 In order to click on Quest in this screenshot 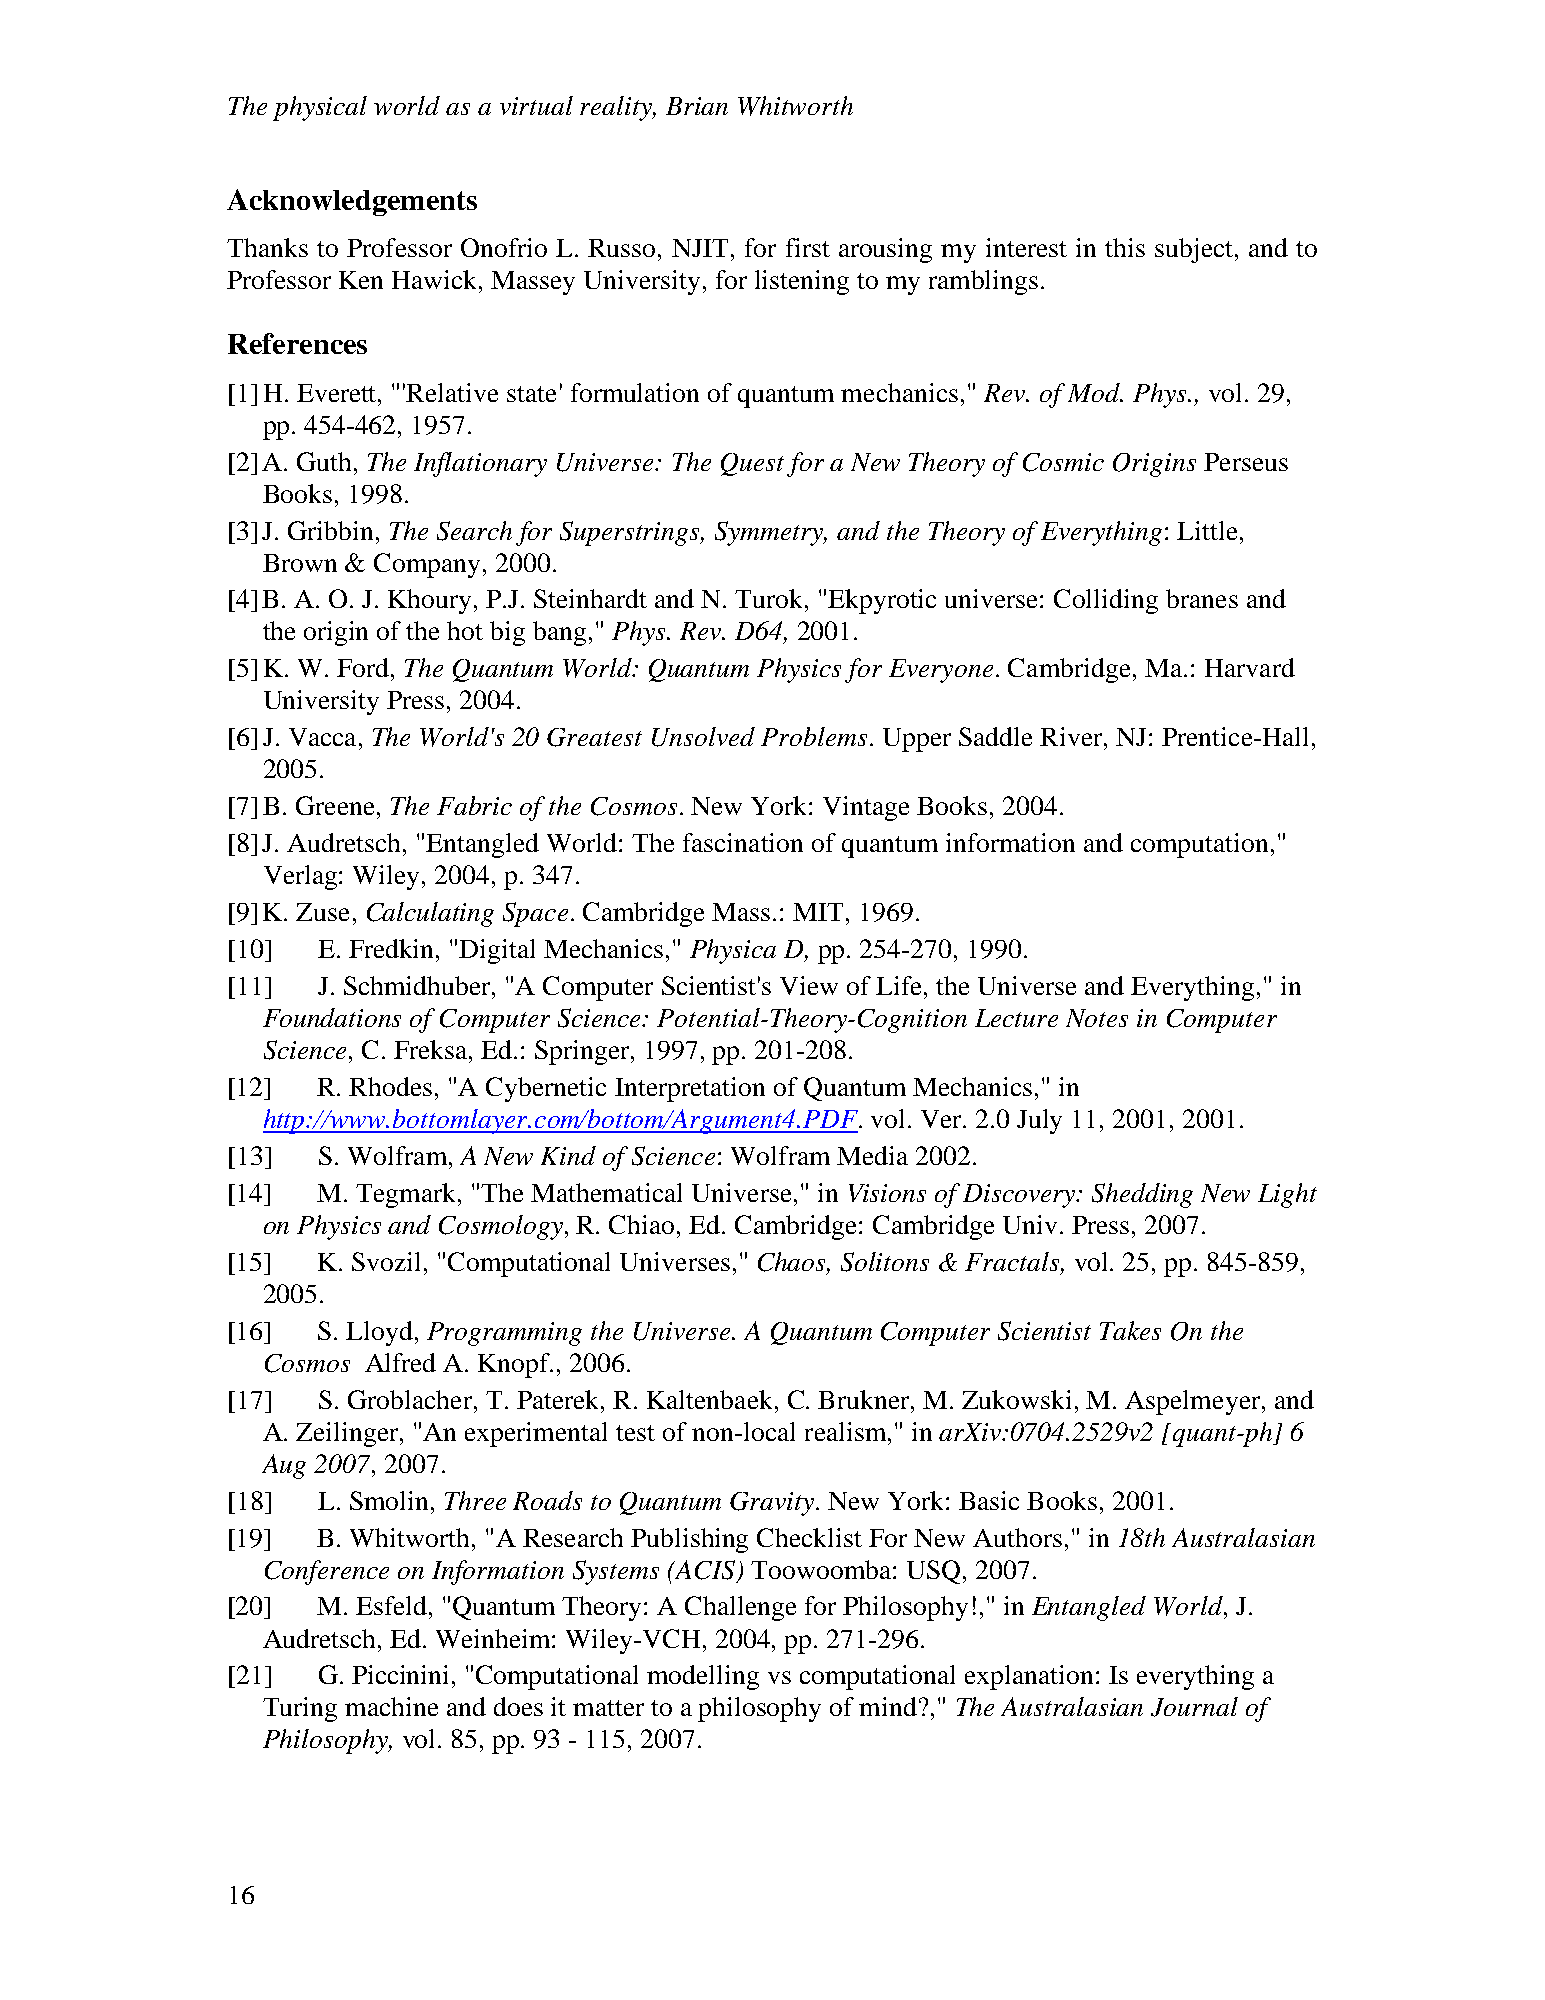, I will do `click(752, 464)`.
